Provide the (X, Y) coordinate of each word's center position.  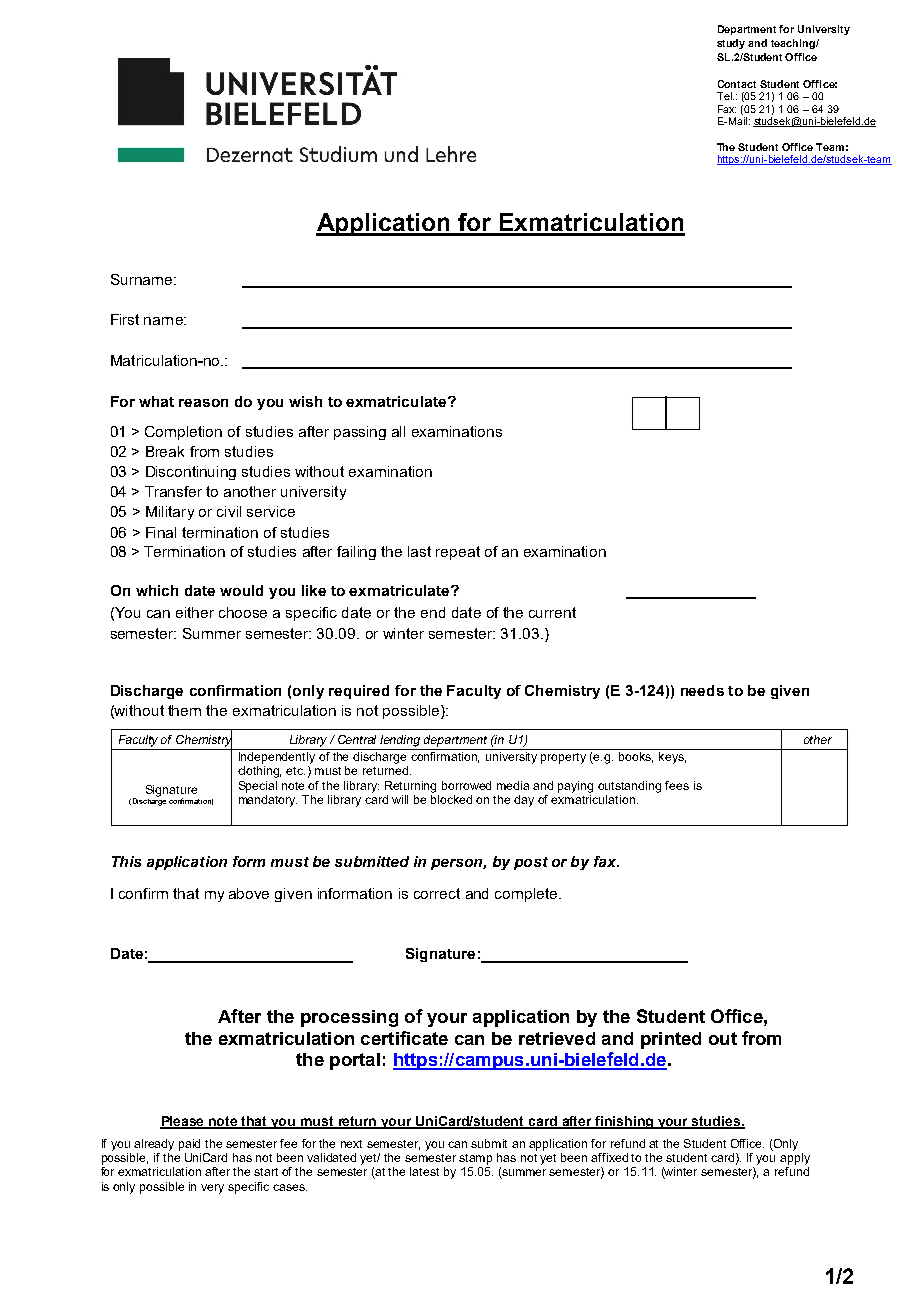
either (195, 612)
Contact (737, 84)
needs (702, 690)
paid (189, 1145)
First (125, 319)
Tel (725, 96)
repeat (458, 553)
